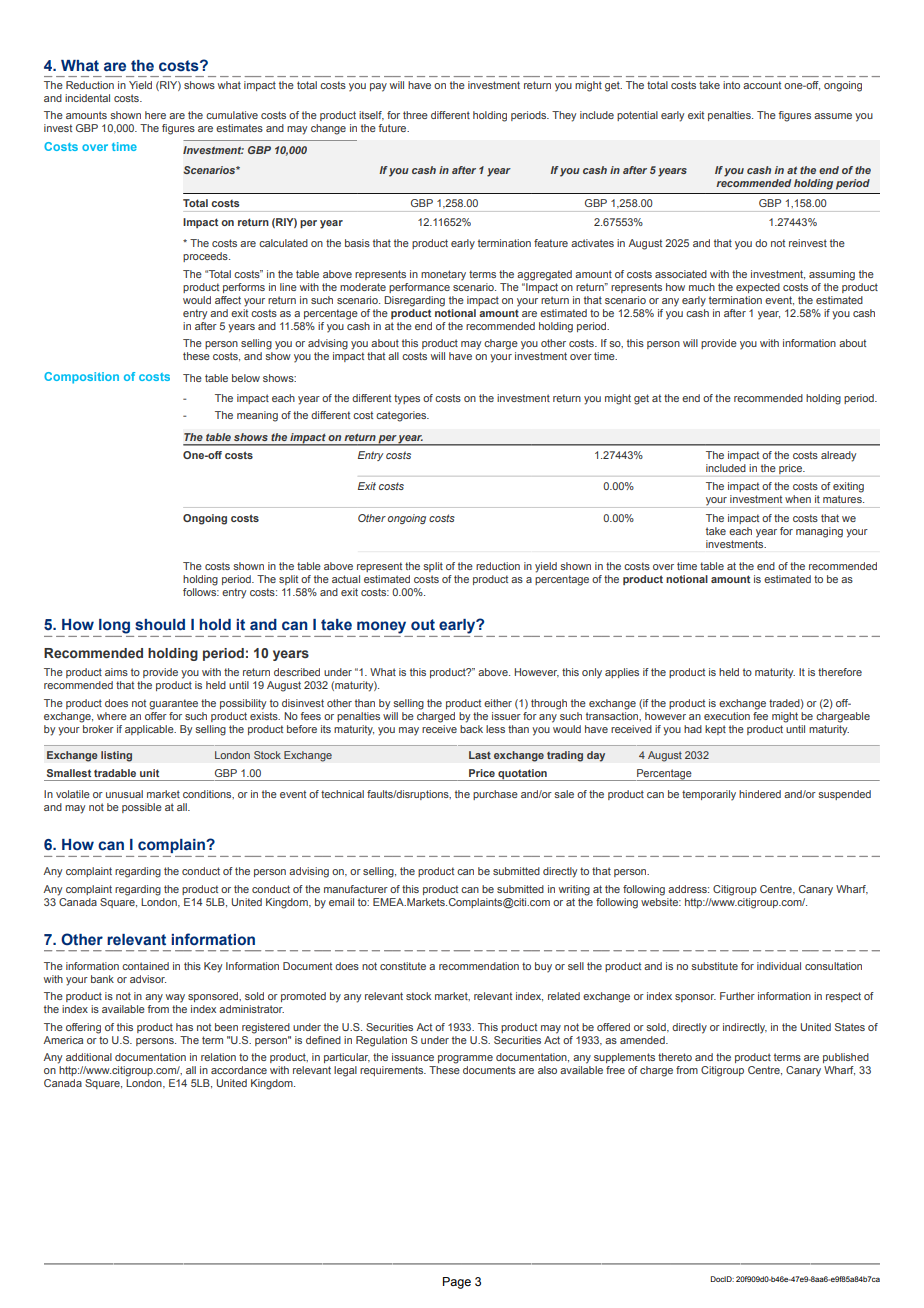 This document has height=1308, width=924. I want to click on three, so click(415, 115).
